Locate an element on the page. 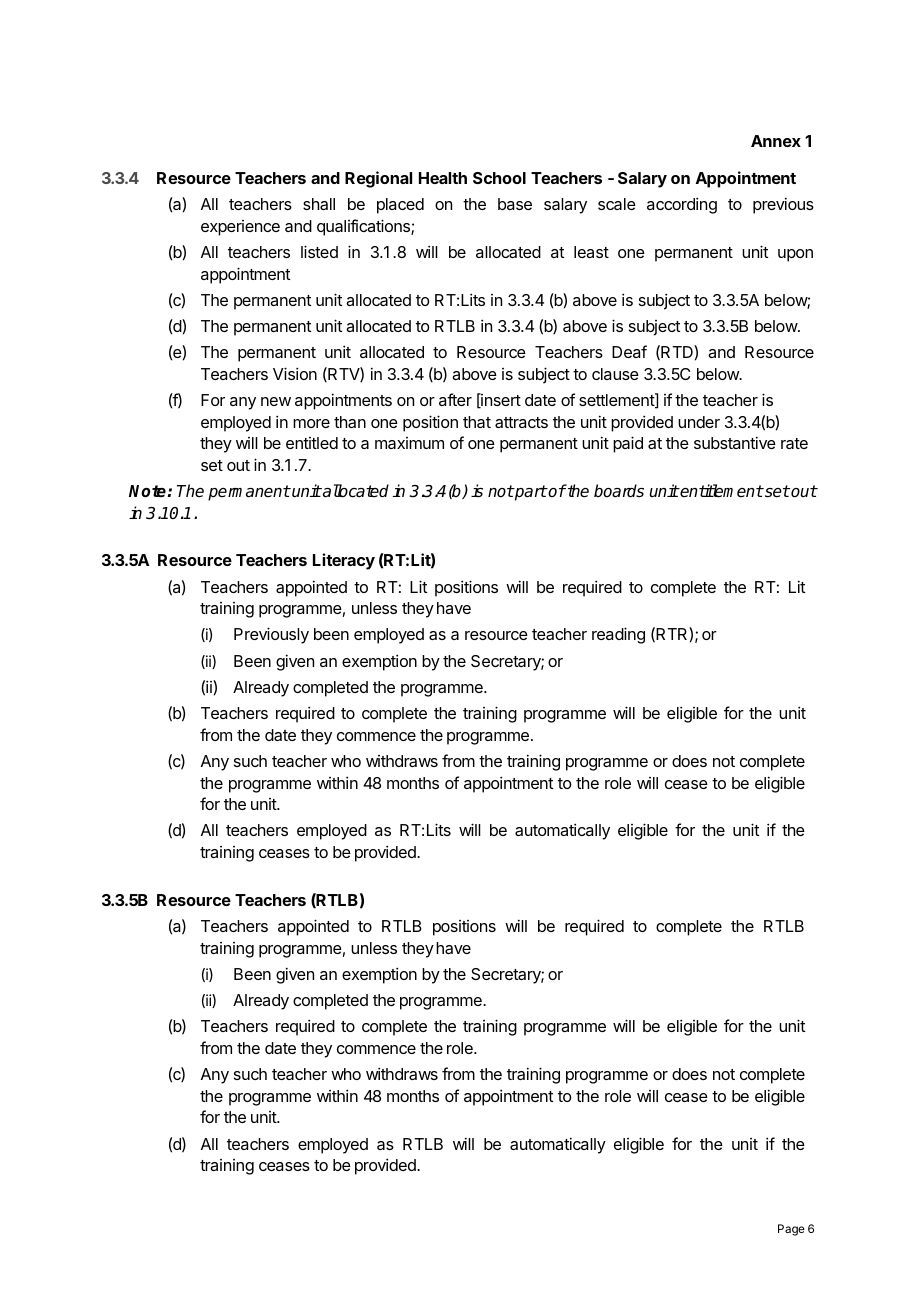  under is located at coordinates (699, 422).
